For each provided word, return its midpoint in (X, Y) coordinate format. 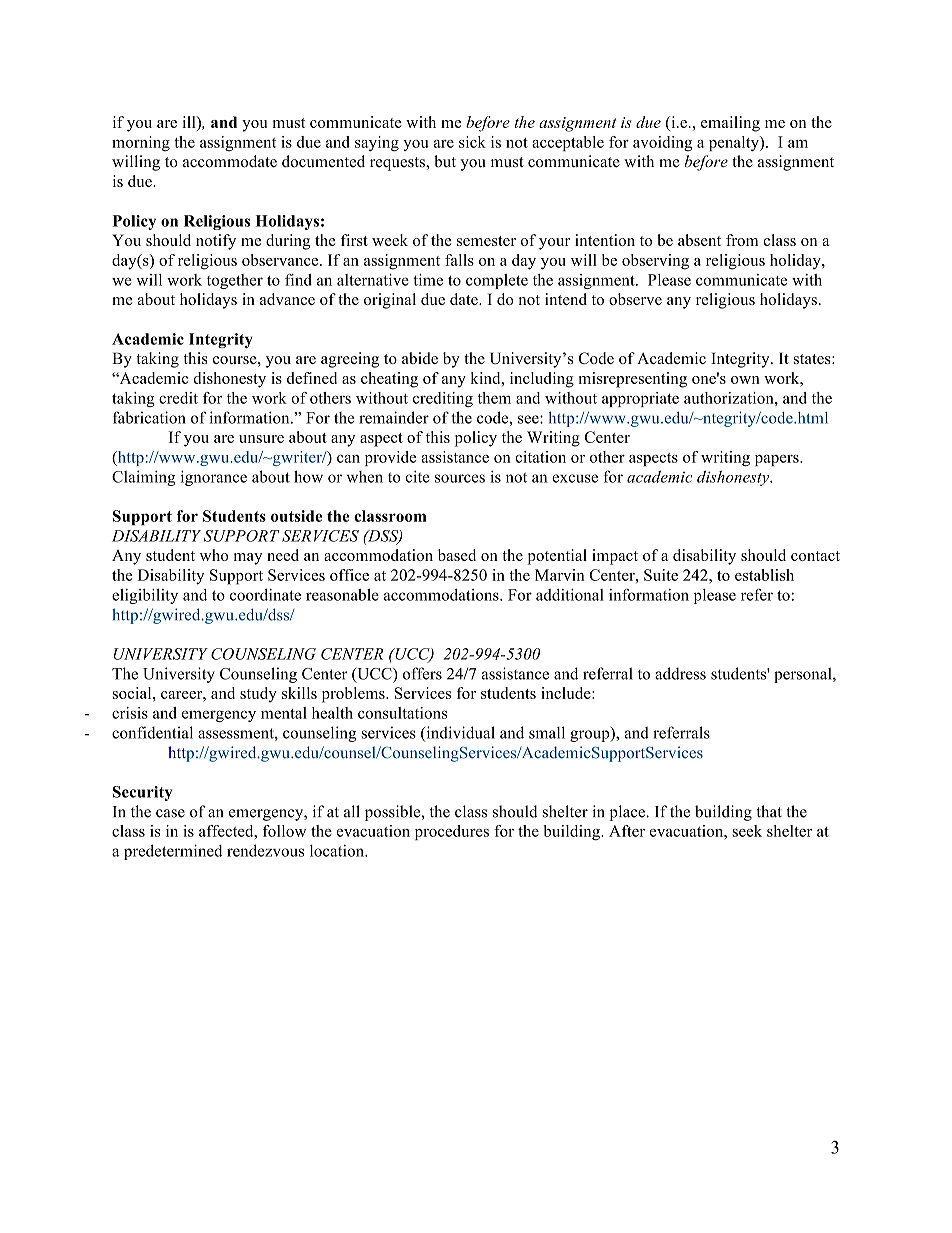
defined (312, 378)
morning (141, 144)
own (745, 380)
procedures (452, 832)
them (494, 398)
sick (472, 142)
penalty (735, 143)
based (457, 555)
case (170, 813)
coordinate (265, 595)
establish (764, 575)
